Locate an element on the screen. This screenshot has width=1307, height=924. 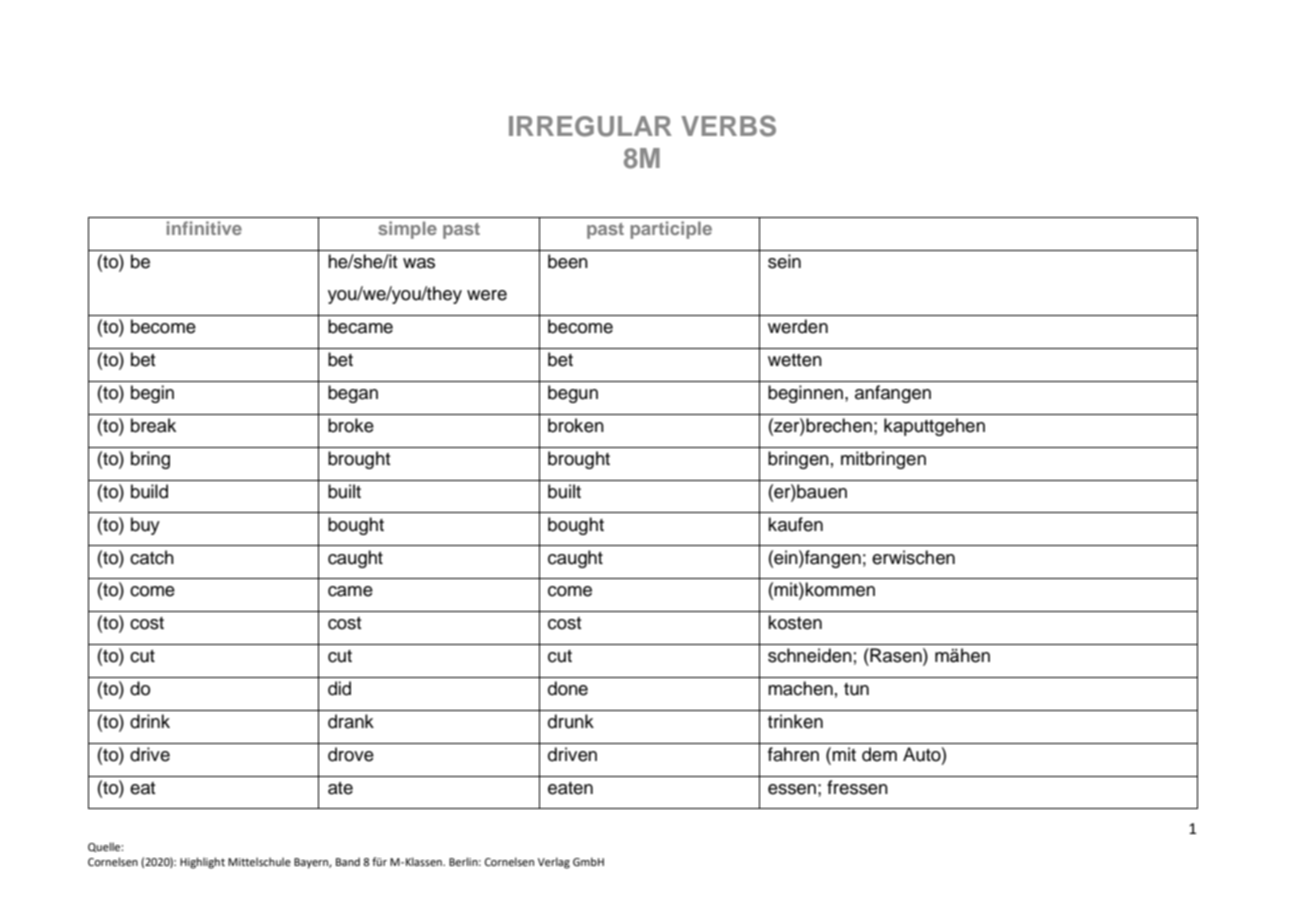
done is located at coordinates (568, 688).
